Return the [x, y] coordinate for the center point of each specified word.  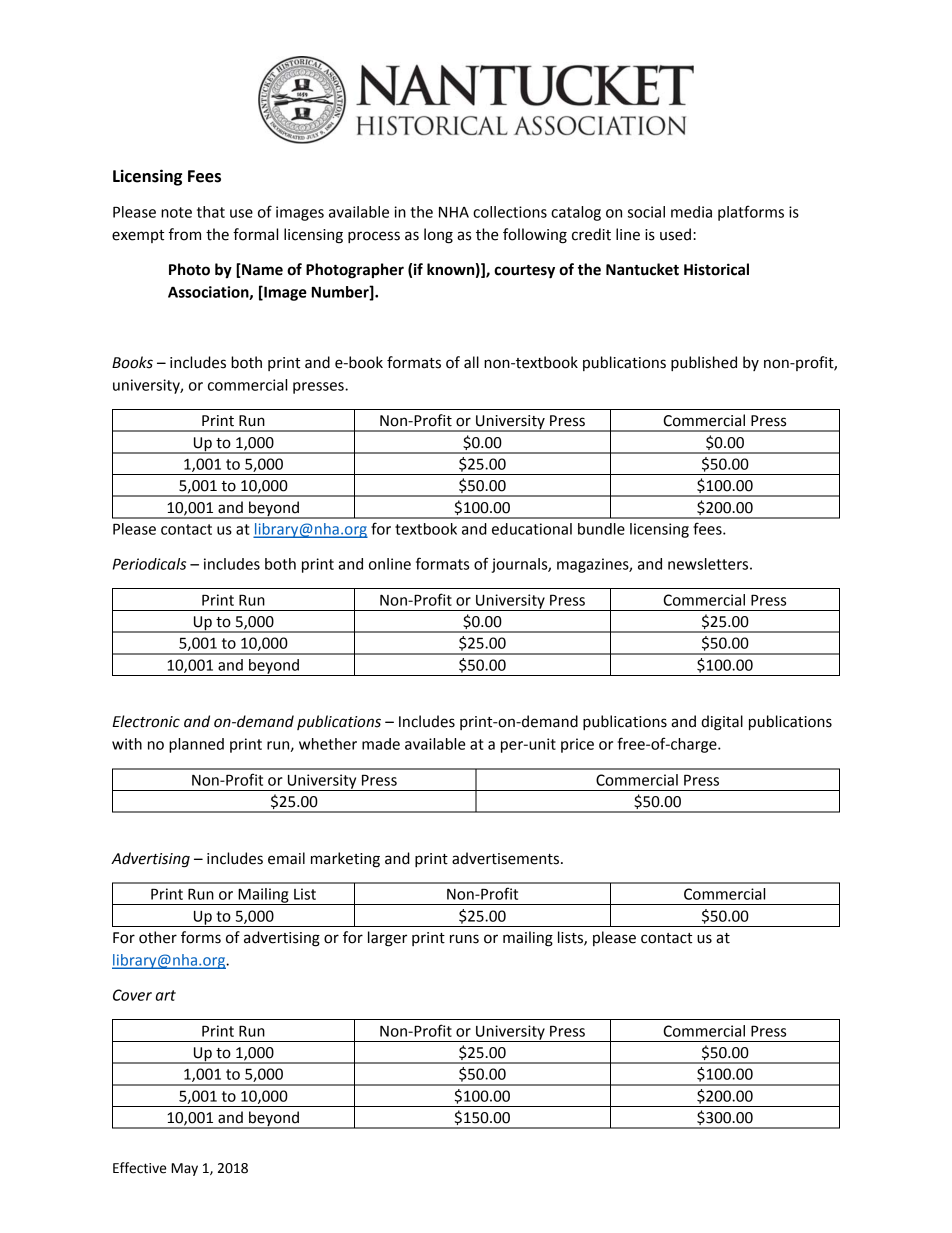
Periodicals [149, 564]
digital [722, 723]
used [675, 234]
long [438, 236]
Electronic [146, 721]
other [158, 937]
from [185, 234]
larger [387, 939]
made [381, 744]
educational [532, 529]
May [184, 1169]
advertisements [507, 858]
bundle [601, 529]
